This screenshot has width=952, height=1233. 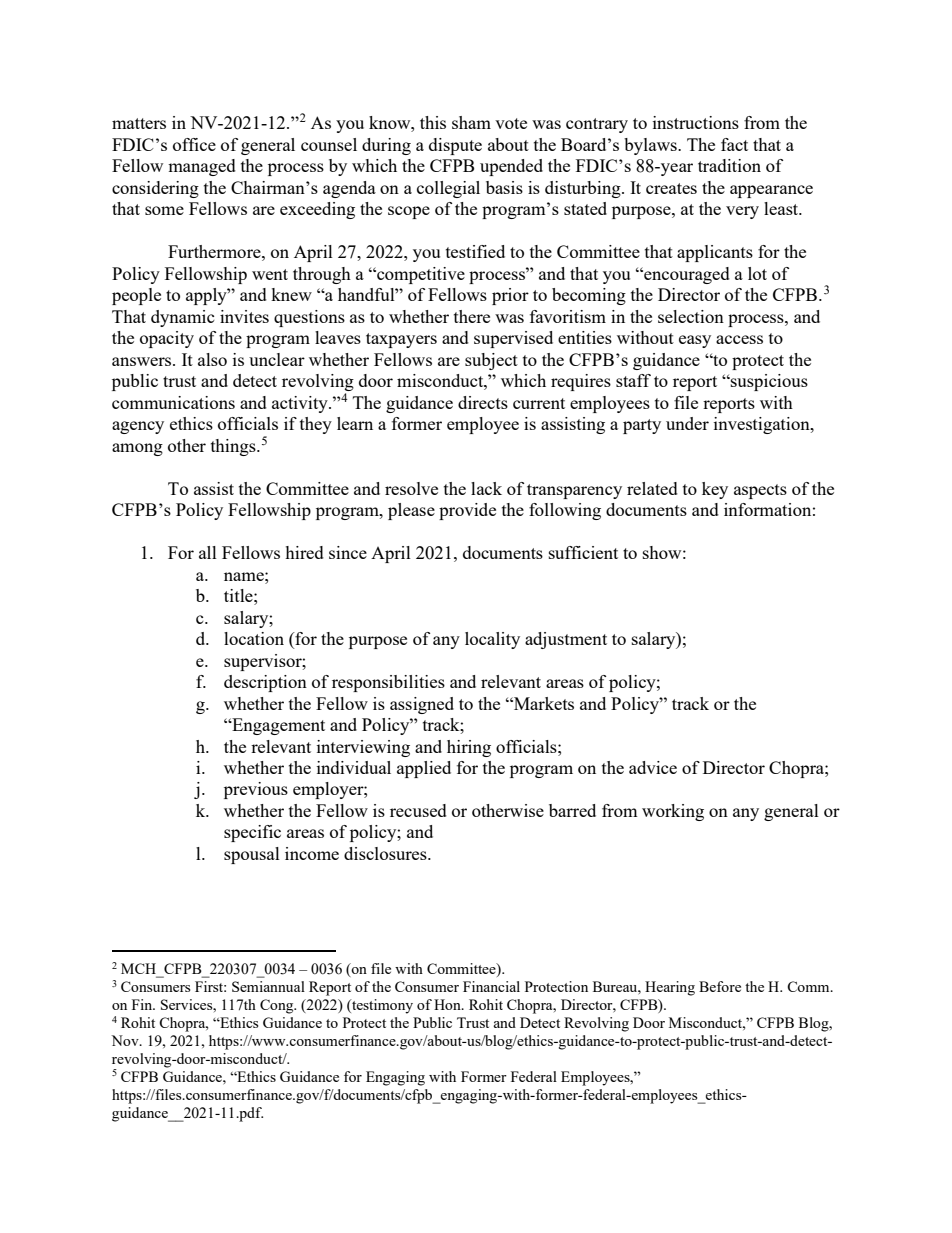 I want to click on fact, so click(x=734, y=144).
